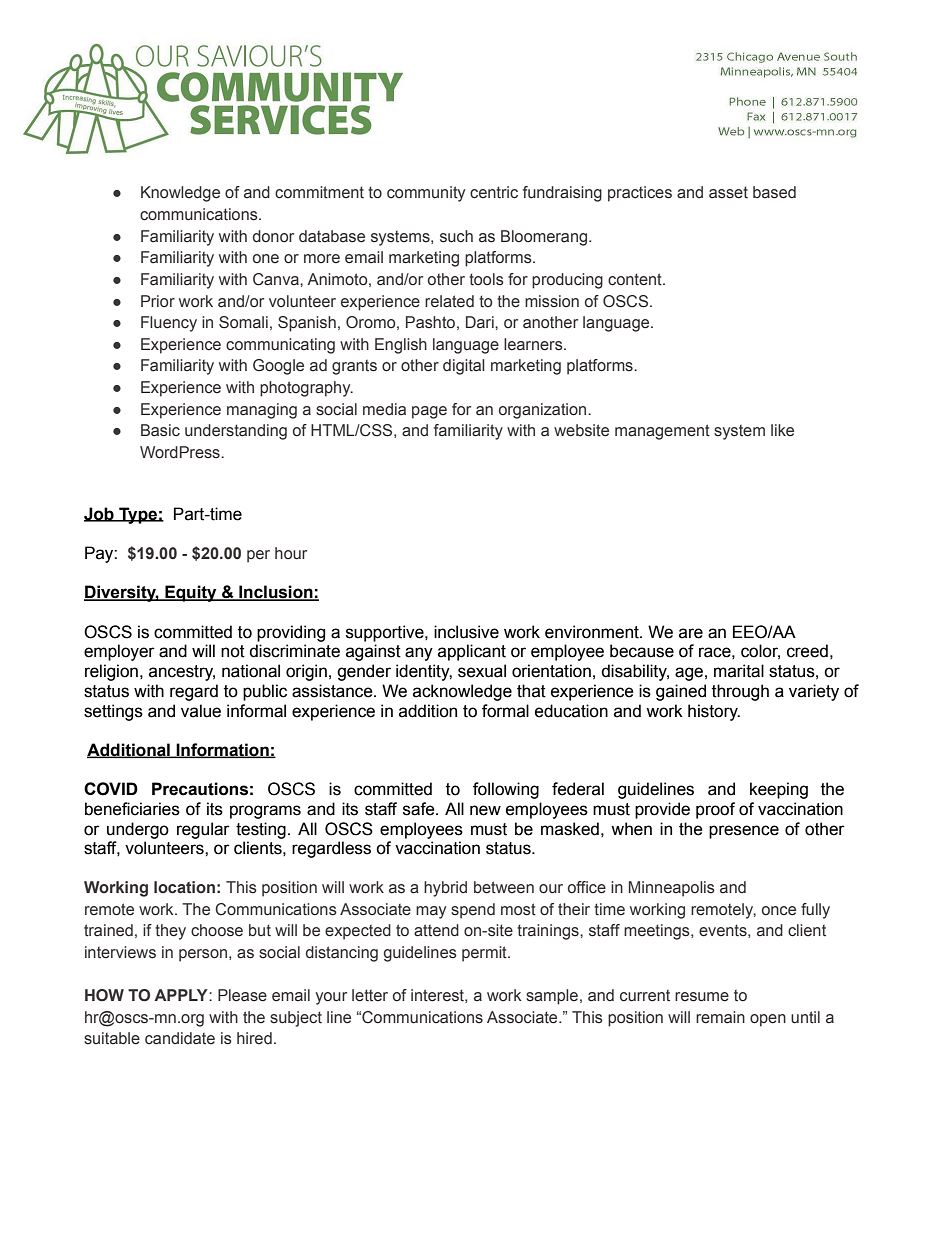  What do you see at coordinates (782, 430) in the screenshot?
I see `like` at bounding box center [782, 430].
